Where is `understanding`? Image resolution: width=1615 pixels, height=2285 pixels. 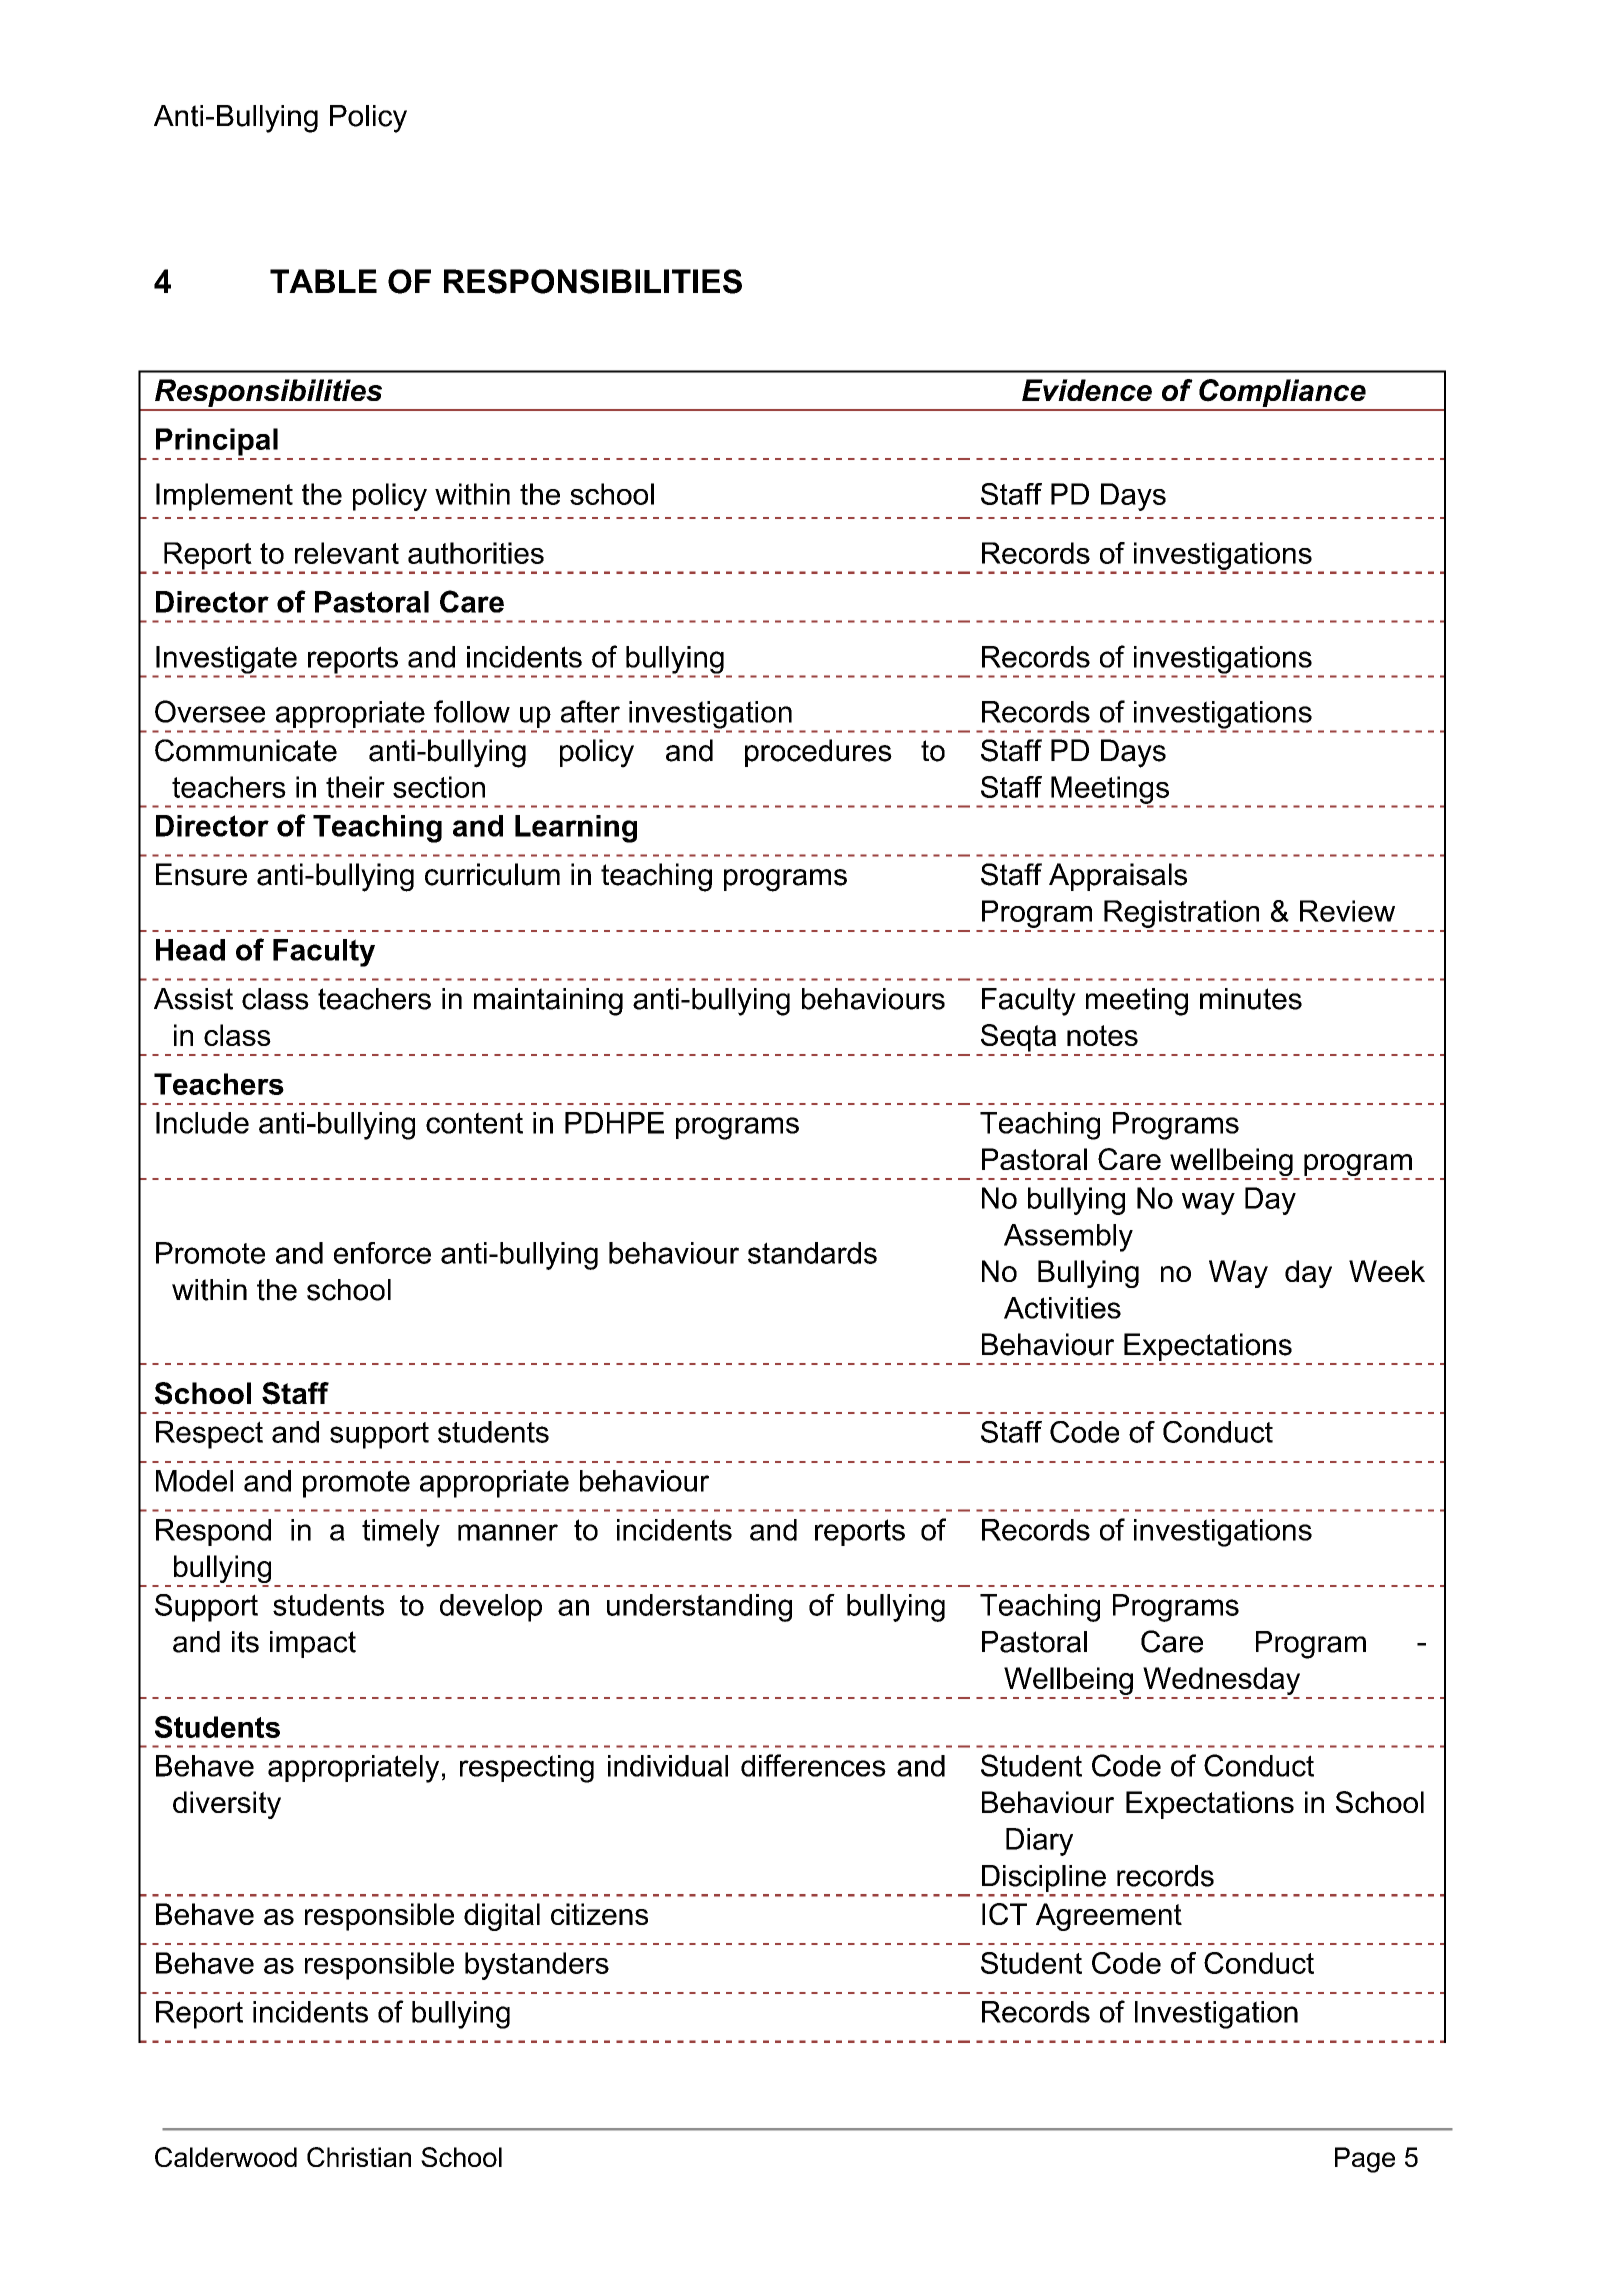 understanding is located at coordinates (699, 1608).
